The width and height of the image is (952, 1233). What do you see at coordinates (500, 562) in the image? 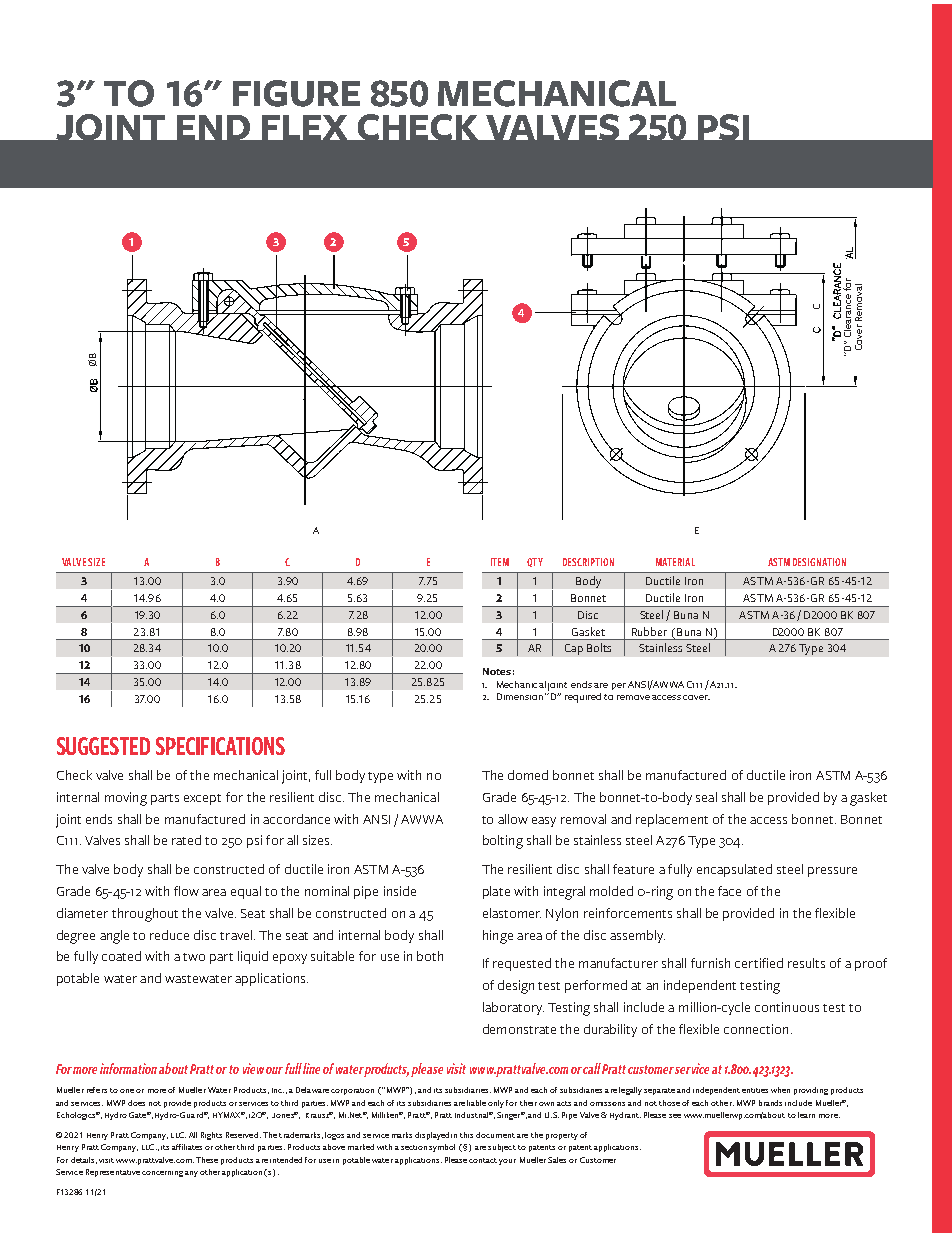
I see `ITEM` at bounding box center [500, 562].
